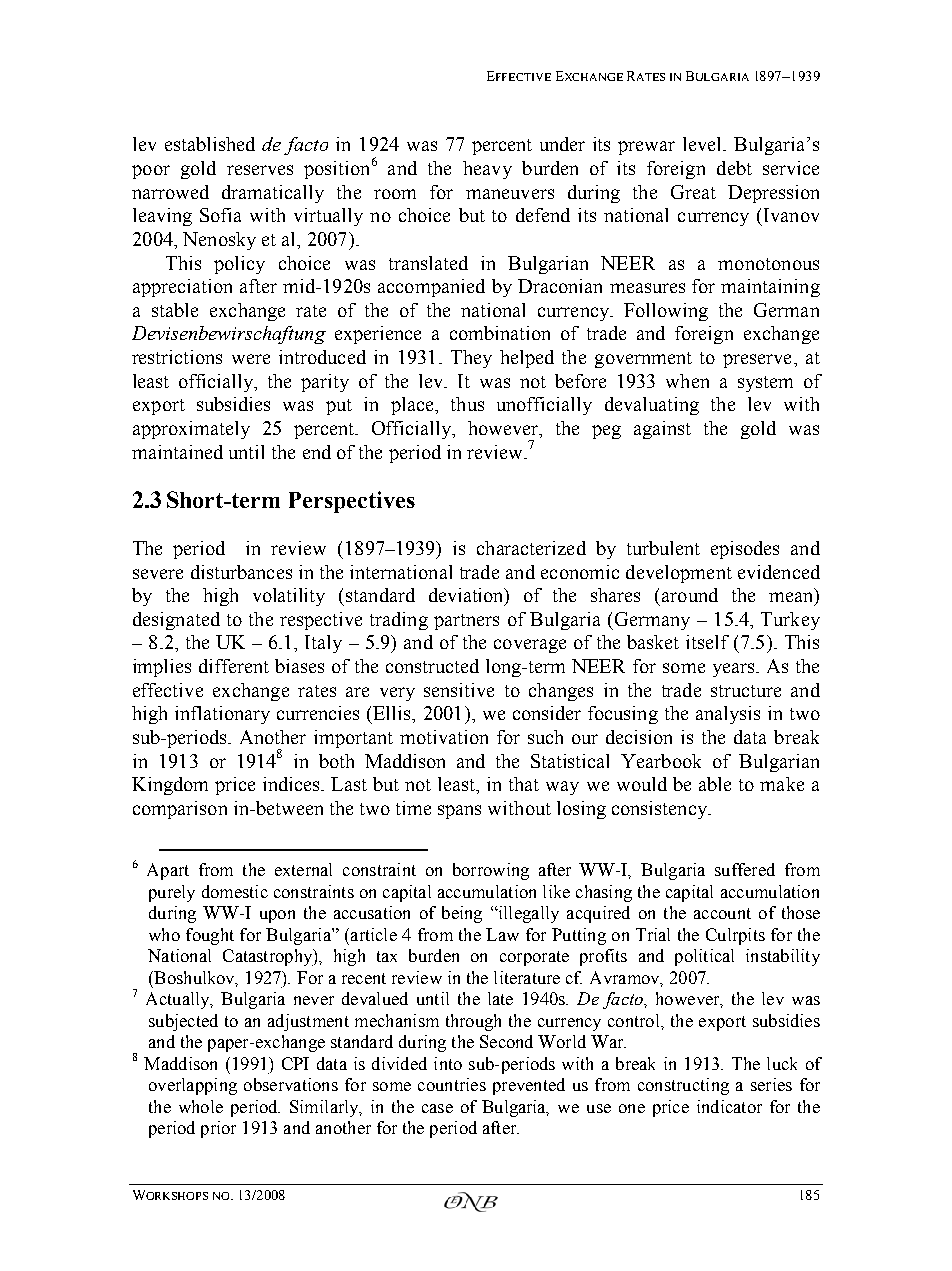 The height and width of the screenshot is (1271, 952). I want to click on domestic, so click(235, 891).
